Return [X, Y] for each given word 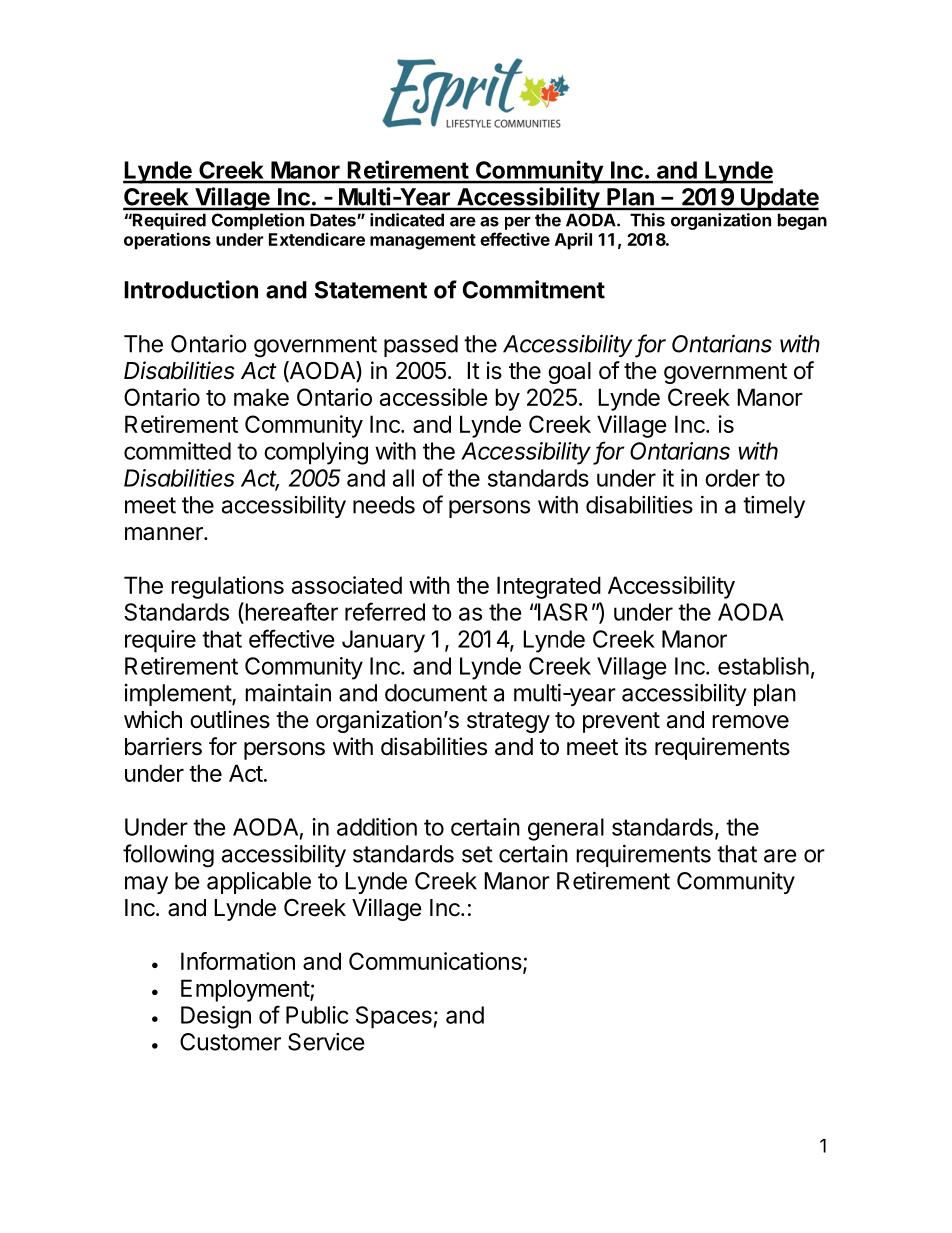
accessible [434, 397]
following [168, 856]
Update [779, 199]
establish [763, 666]
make [261, 397]
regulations [227, 587]
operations [167, 241]
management [423, 242]
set [477, 854]
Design [216, 1017]
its [636, 746]
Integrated [549, 587]
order [732, 478]
